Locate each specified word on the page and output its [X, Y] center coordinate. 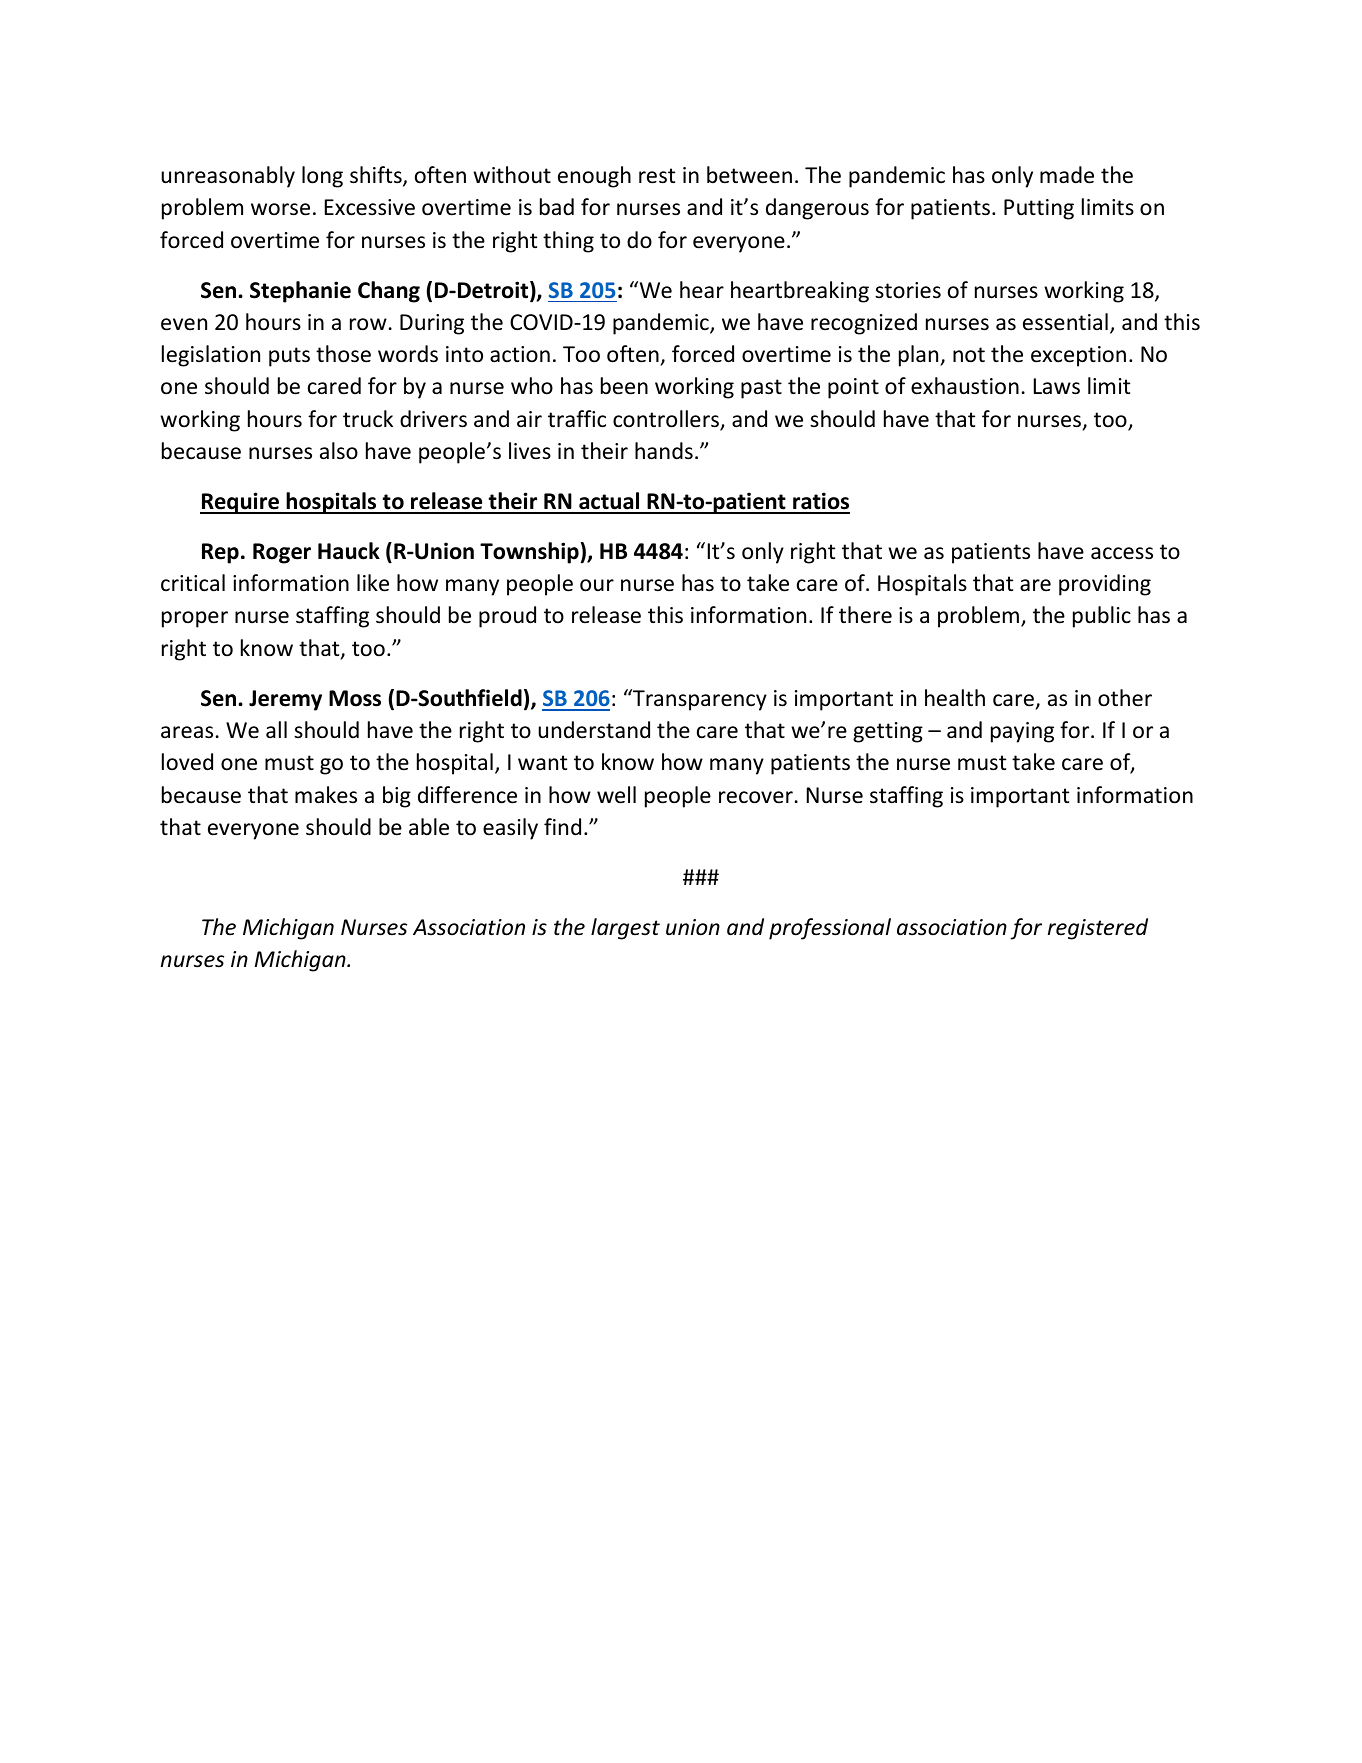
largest [625, 929]
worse [280, 209]
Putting [1039, 209]
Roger [282, 553]
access [1122, 553]
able [429, 827]
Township [530, 553]
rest [657, 176]
